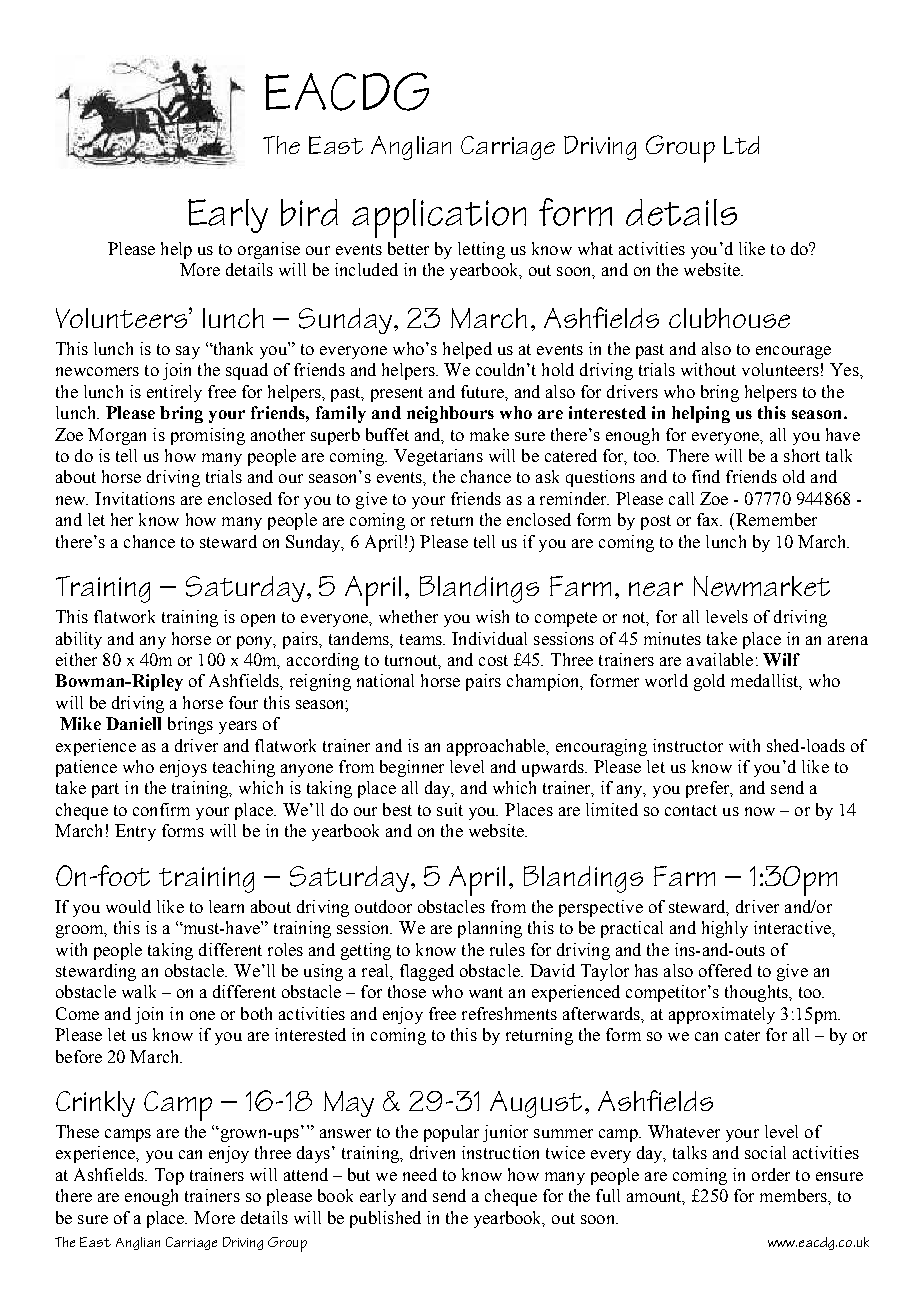  Describe the element at coordinates (269, 250) in the image. I see `organise` at that location.
